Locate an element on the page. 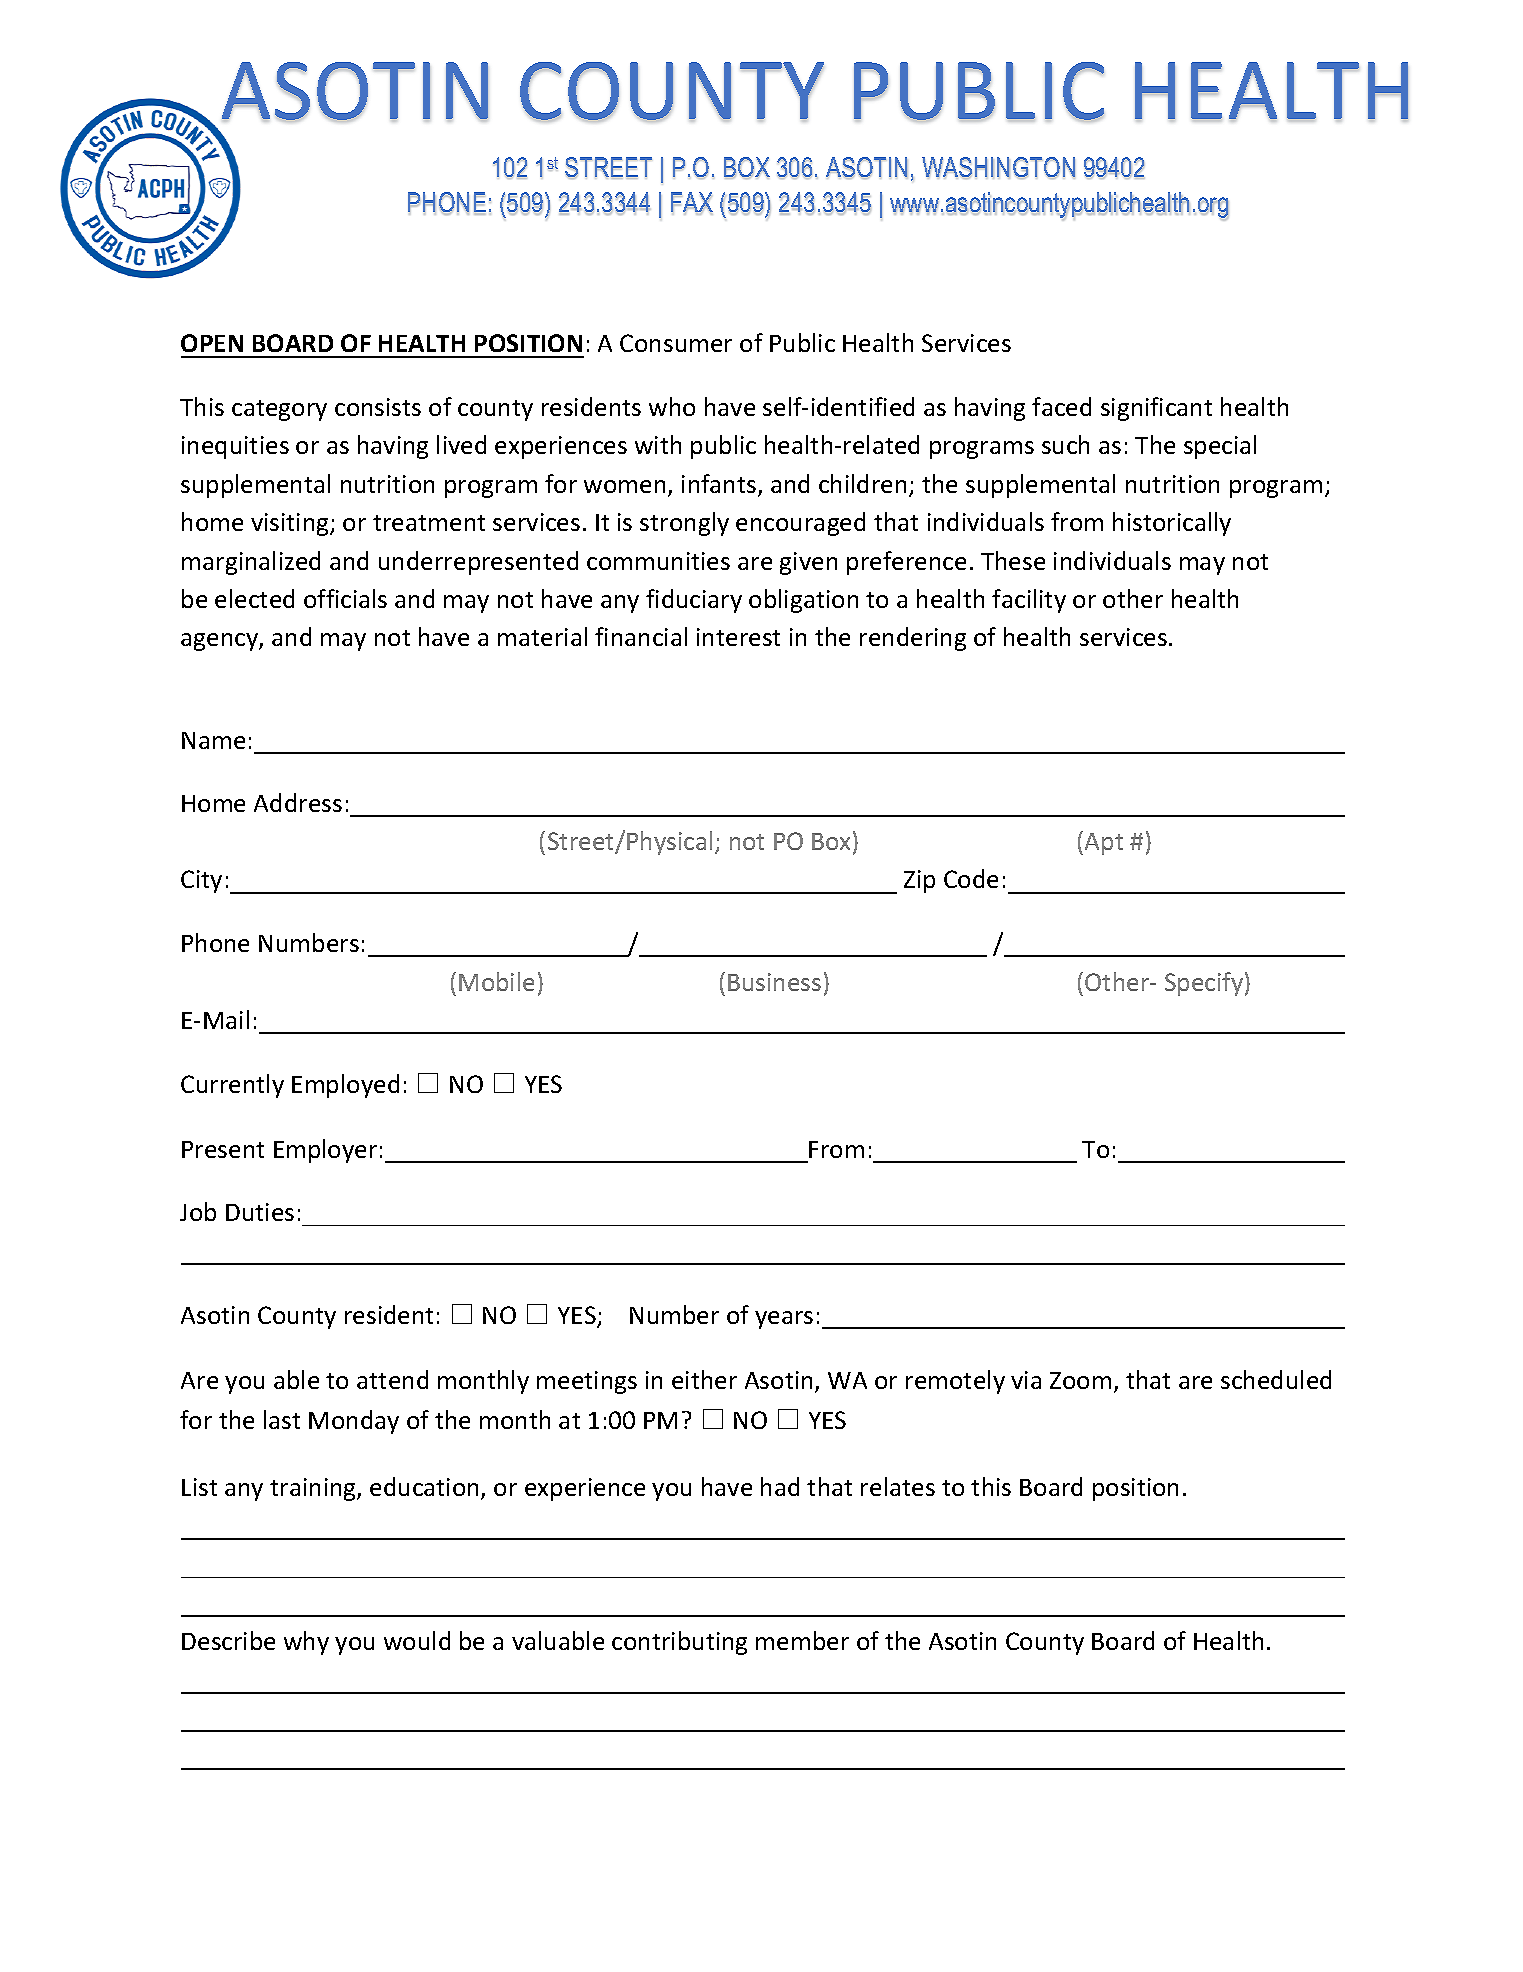  infants is located at coordinates (720, 485).
